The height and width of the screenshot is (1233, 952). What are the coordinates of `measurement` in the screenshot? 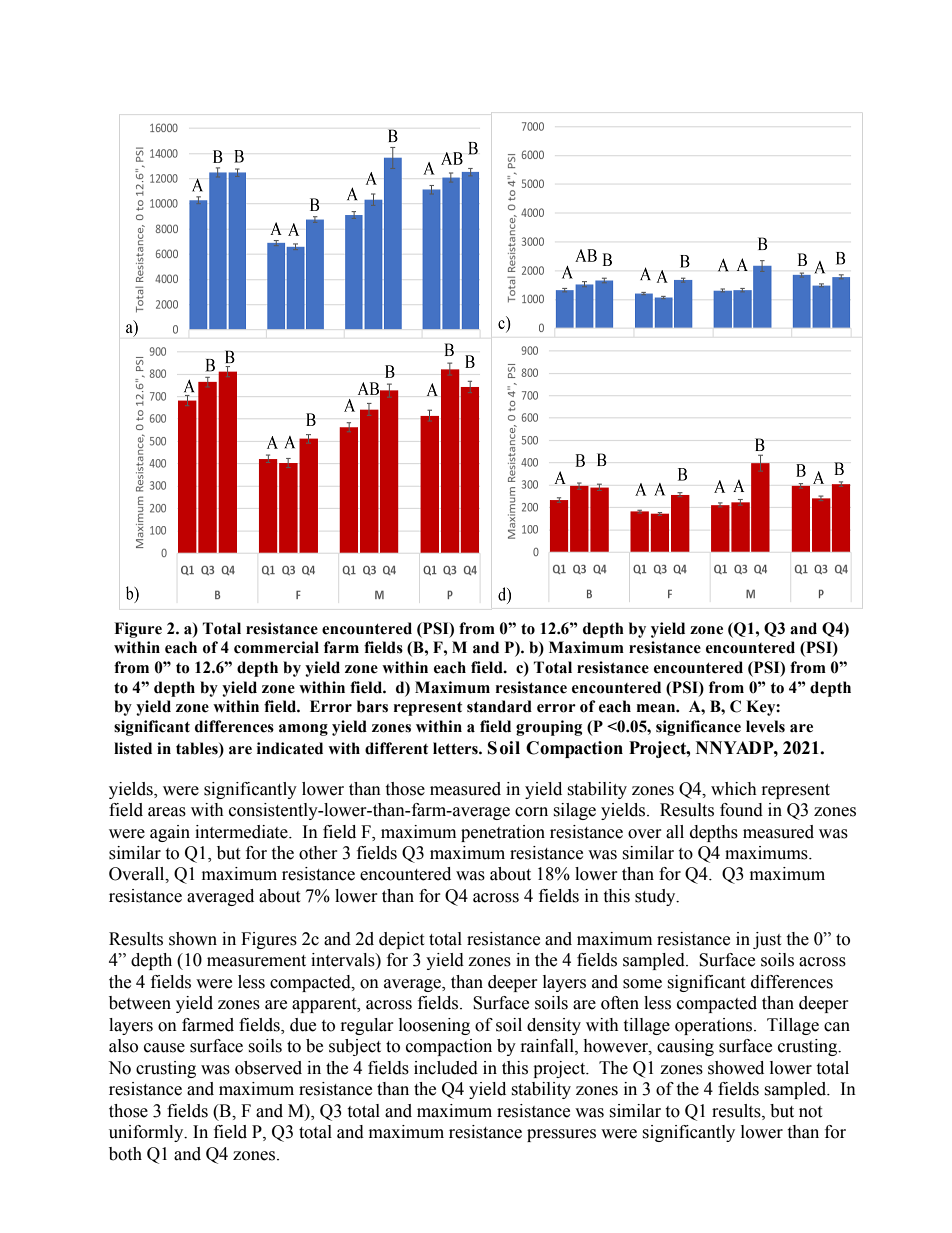 It's located at (256, 961).
